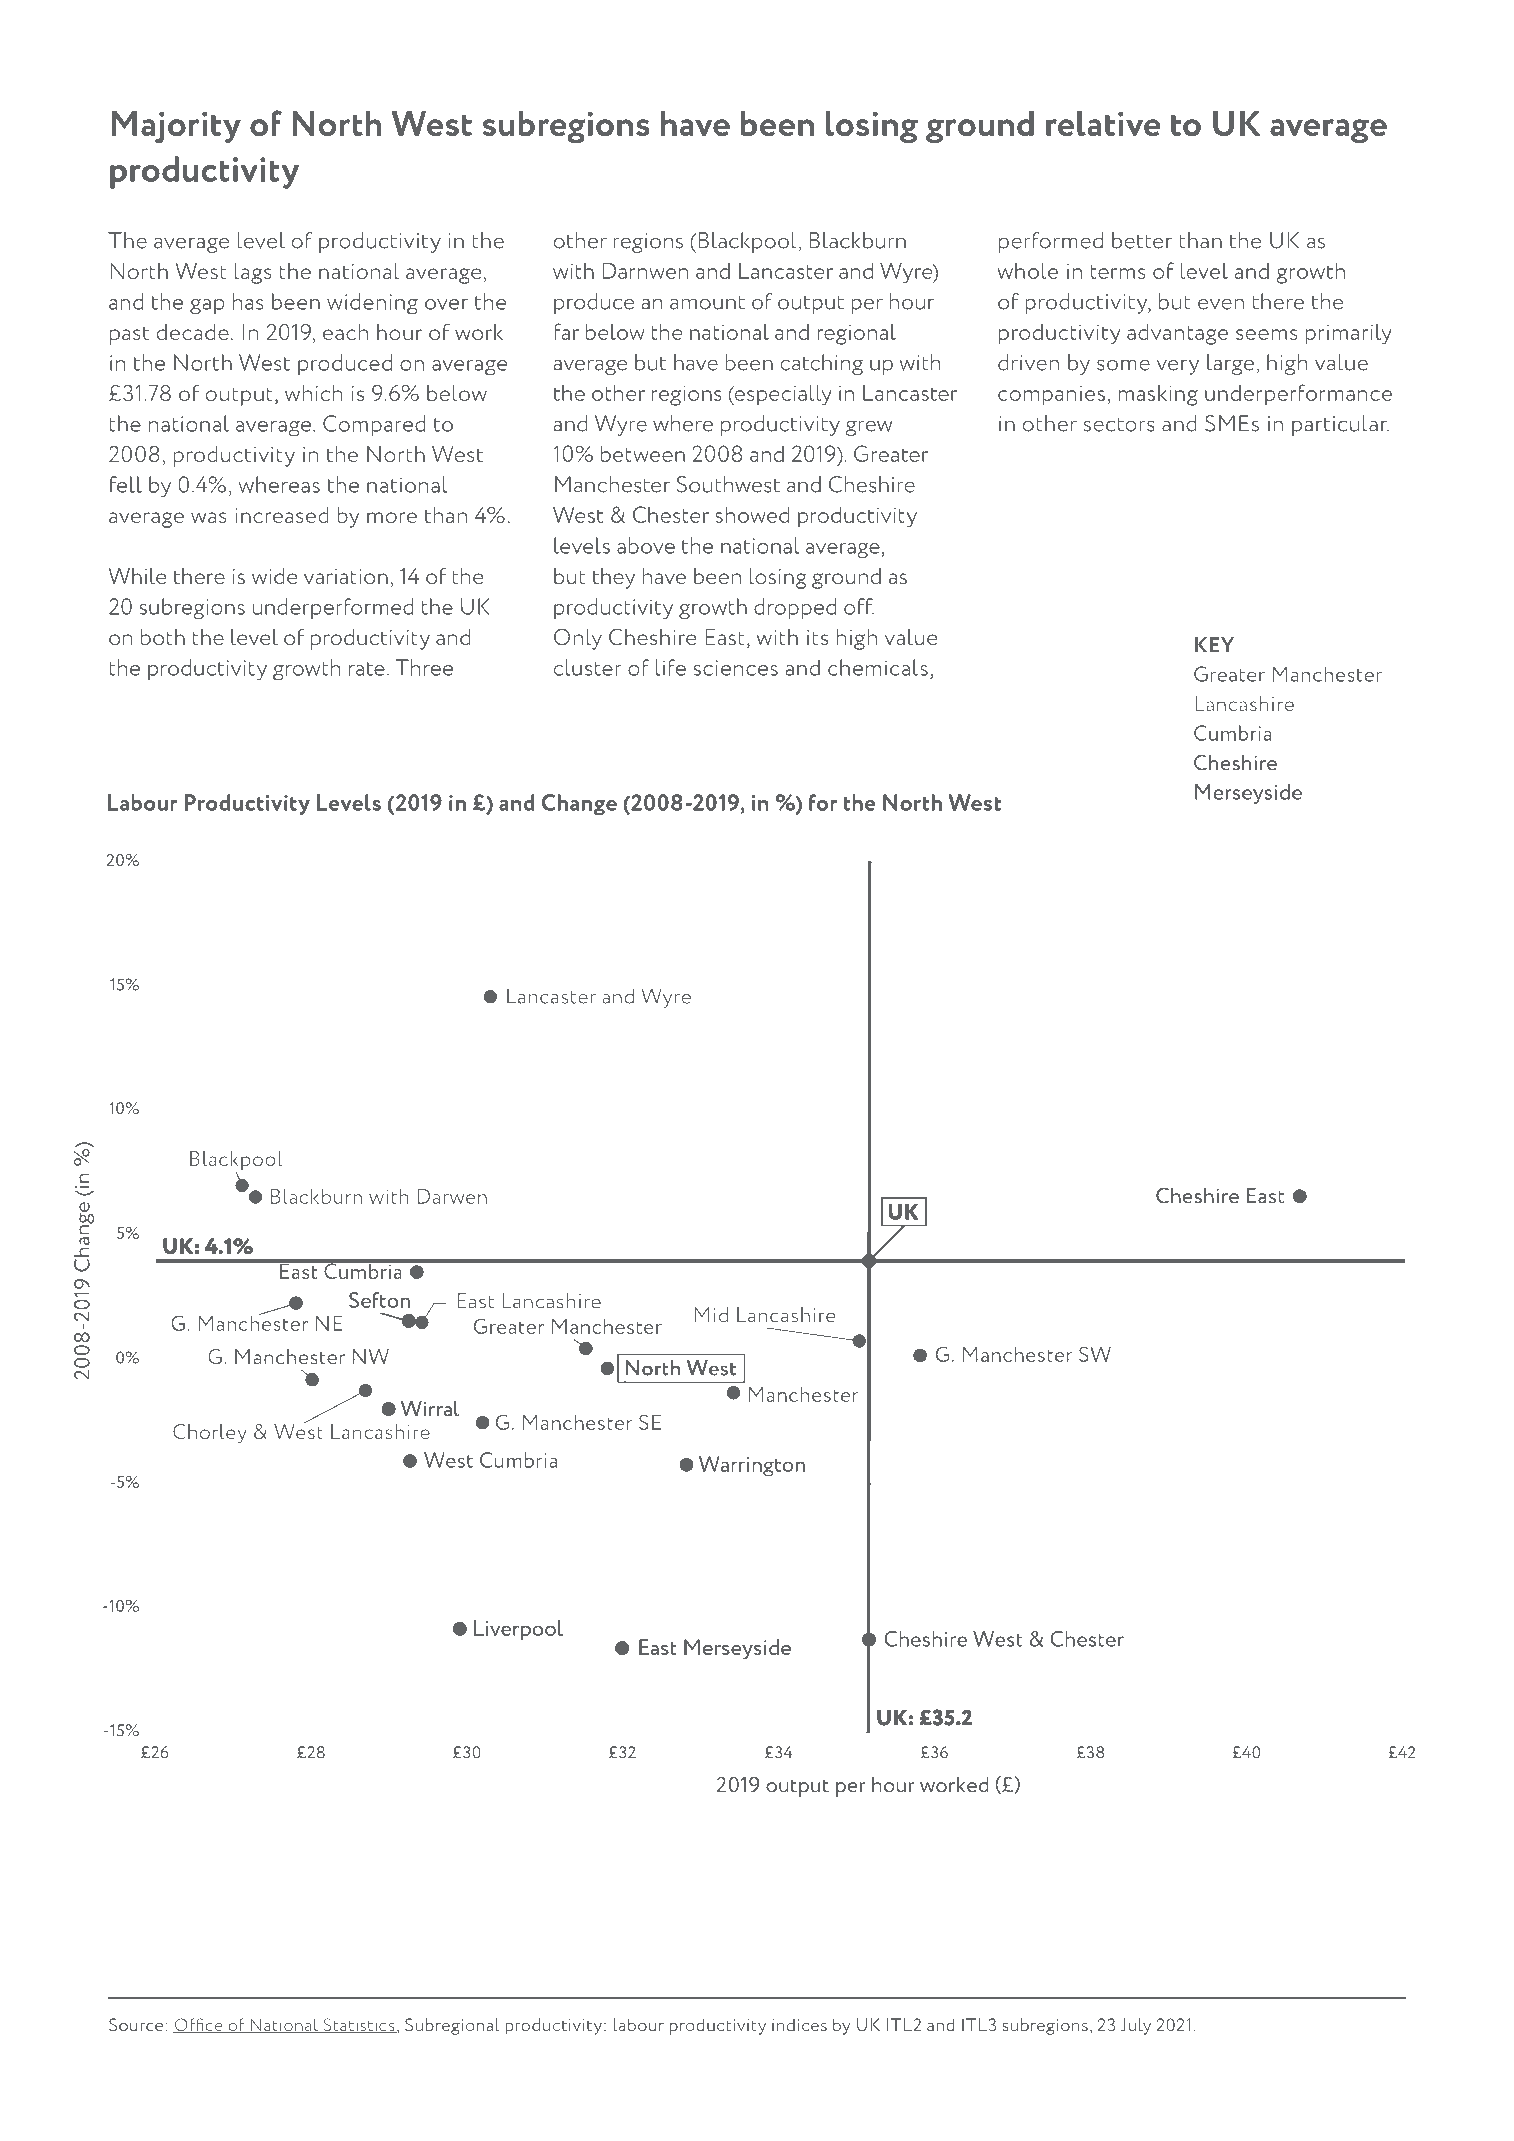 The image size is (1514, 2141). What do you see at coordinates (1142, 240) in the document?
I see `better` at bounding box center [1142, 240].
